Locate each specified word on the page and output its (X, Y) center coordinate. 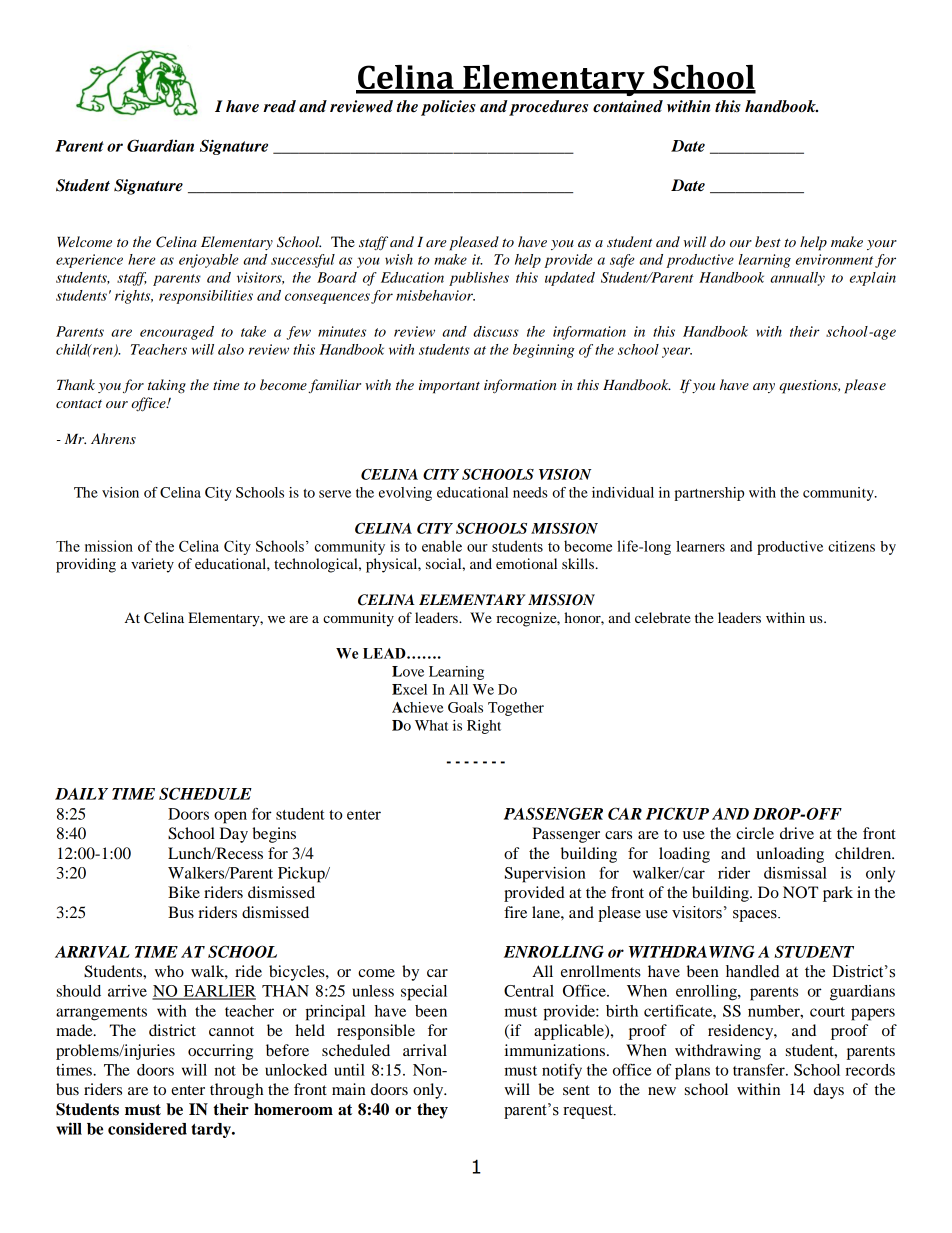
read (279, 106)
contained (628, 106)
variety (152, 565)
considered (147, 1128)
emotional (526, 563)
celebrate (663, 617)
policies (448, 108)
